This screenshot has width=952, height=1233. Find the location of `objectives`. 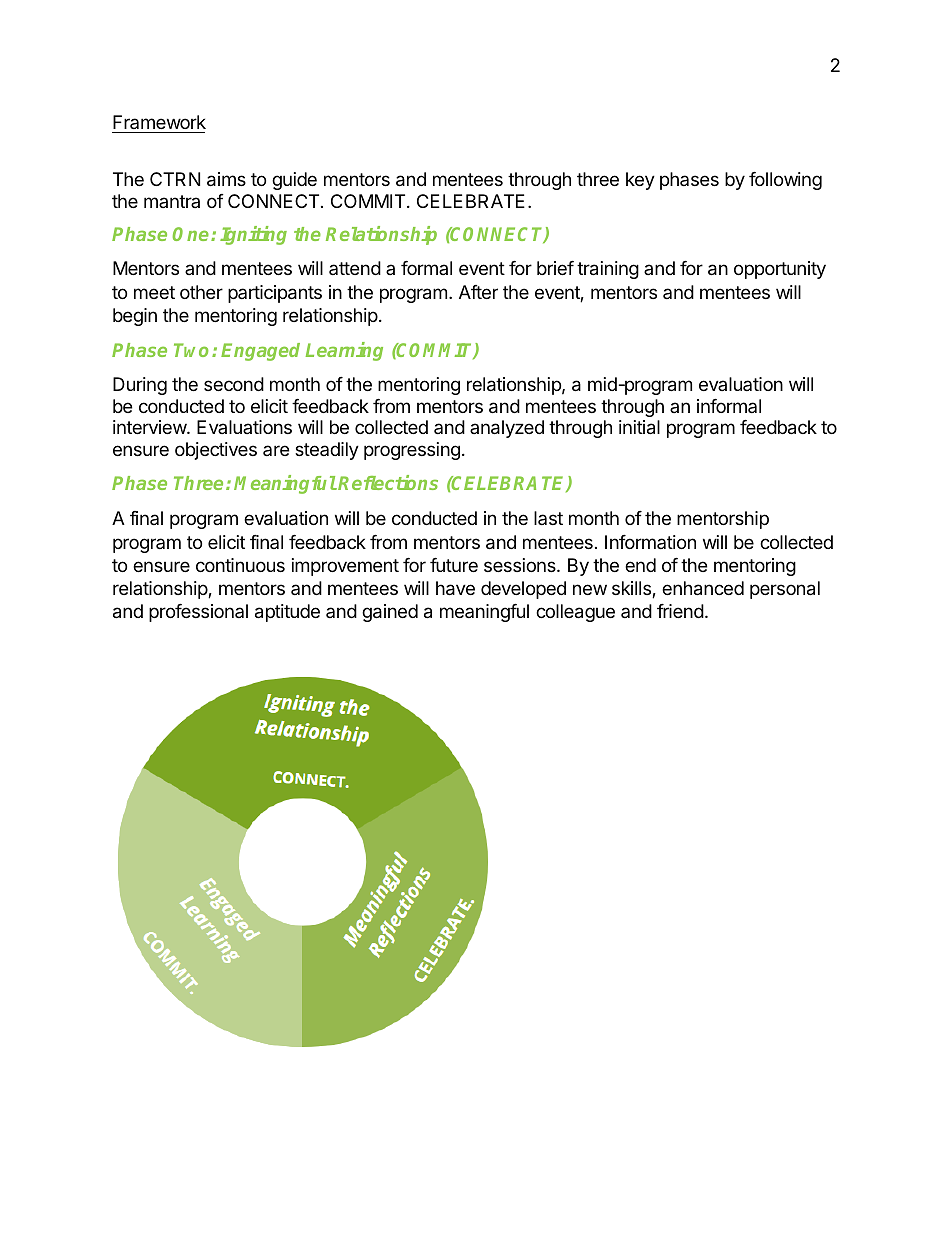

objectives is located at coordinates (216, 451).
